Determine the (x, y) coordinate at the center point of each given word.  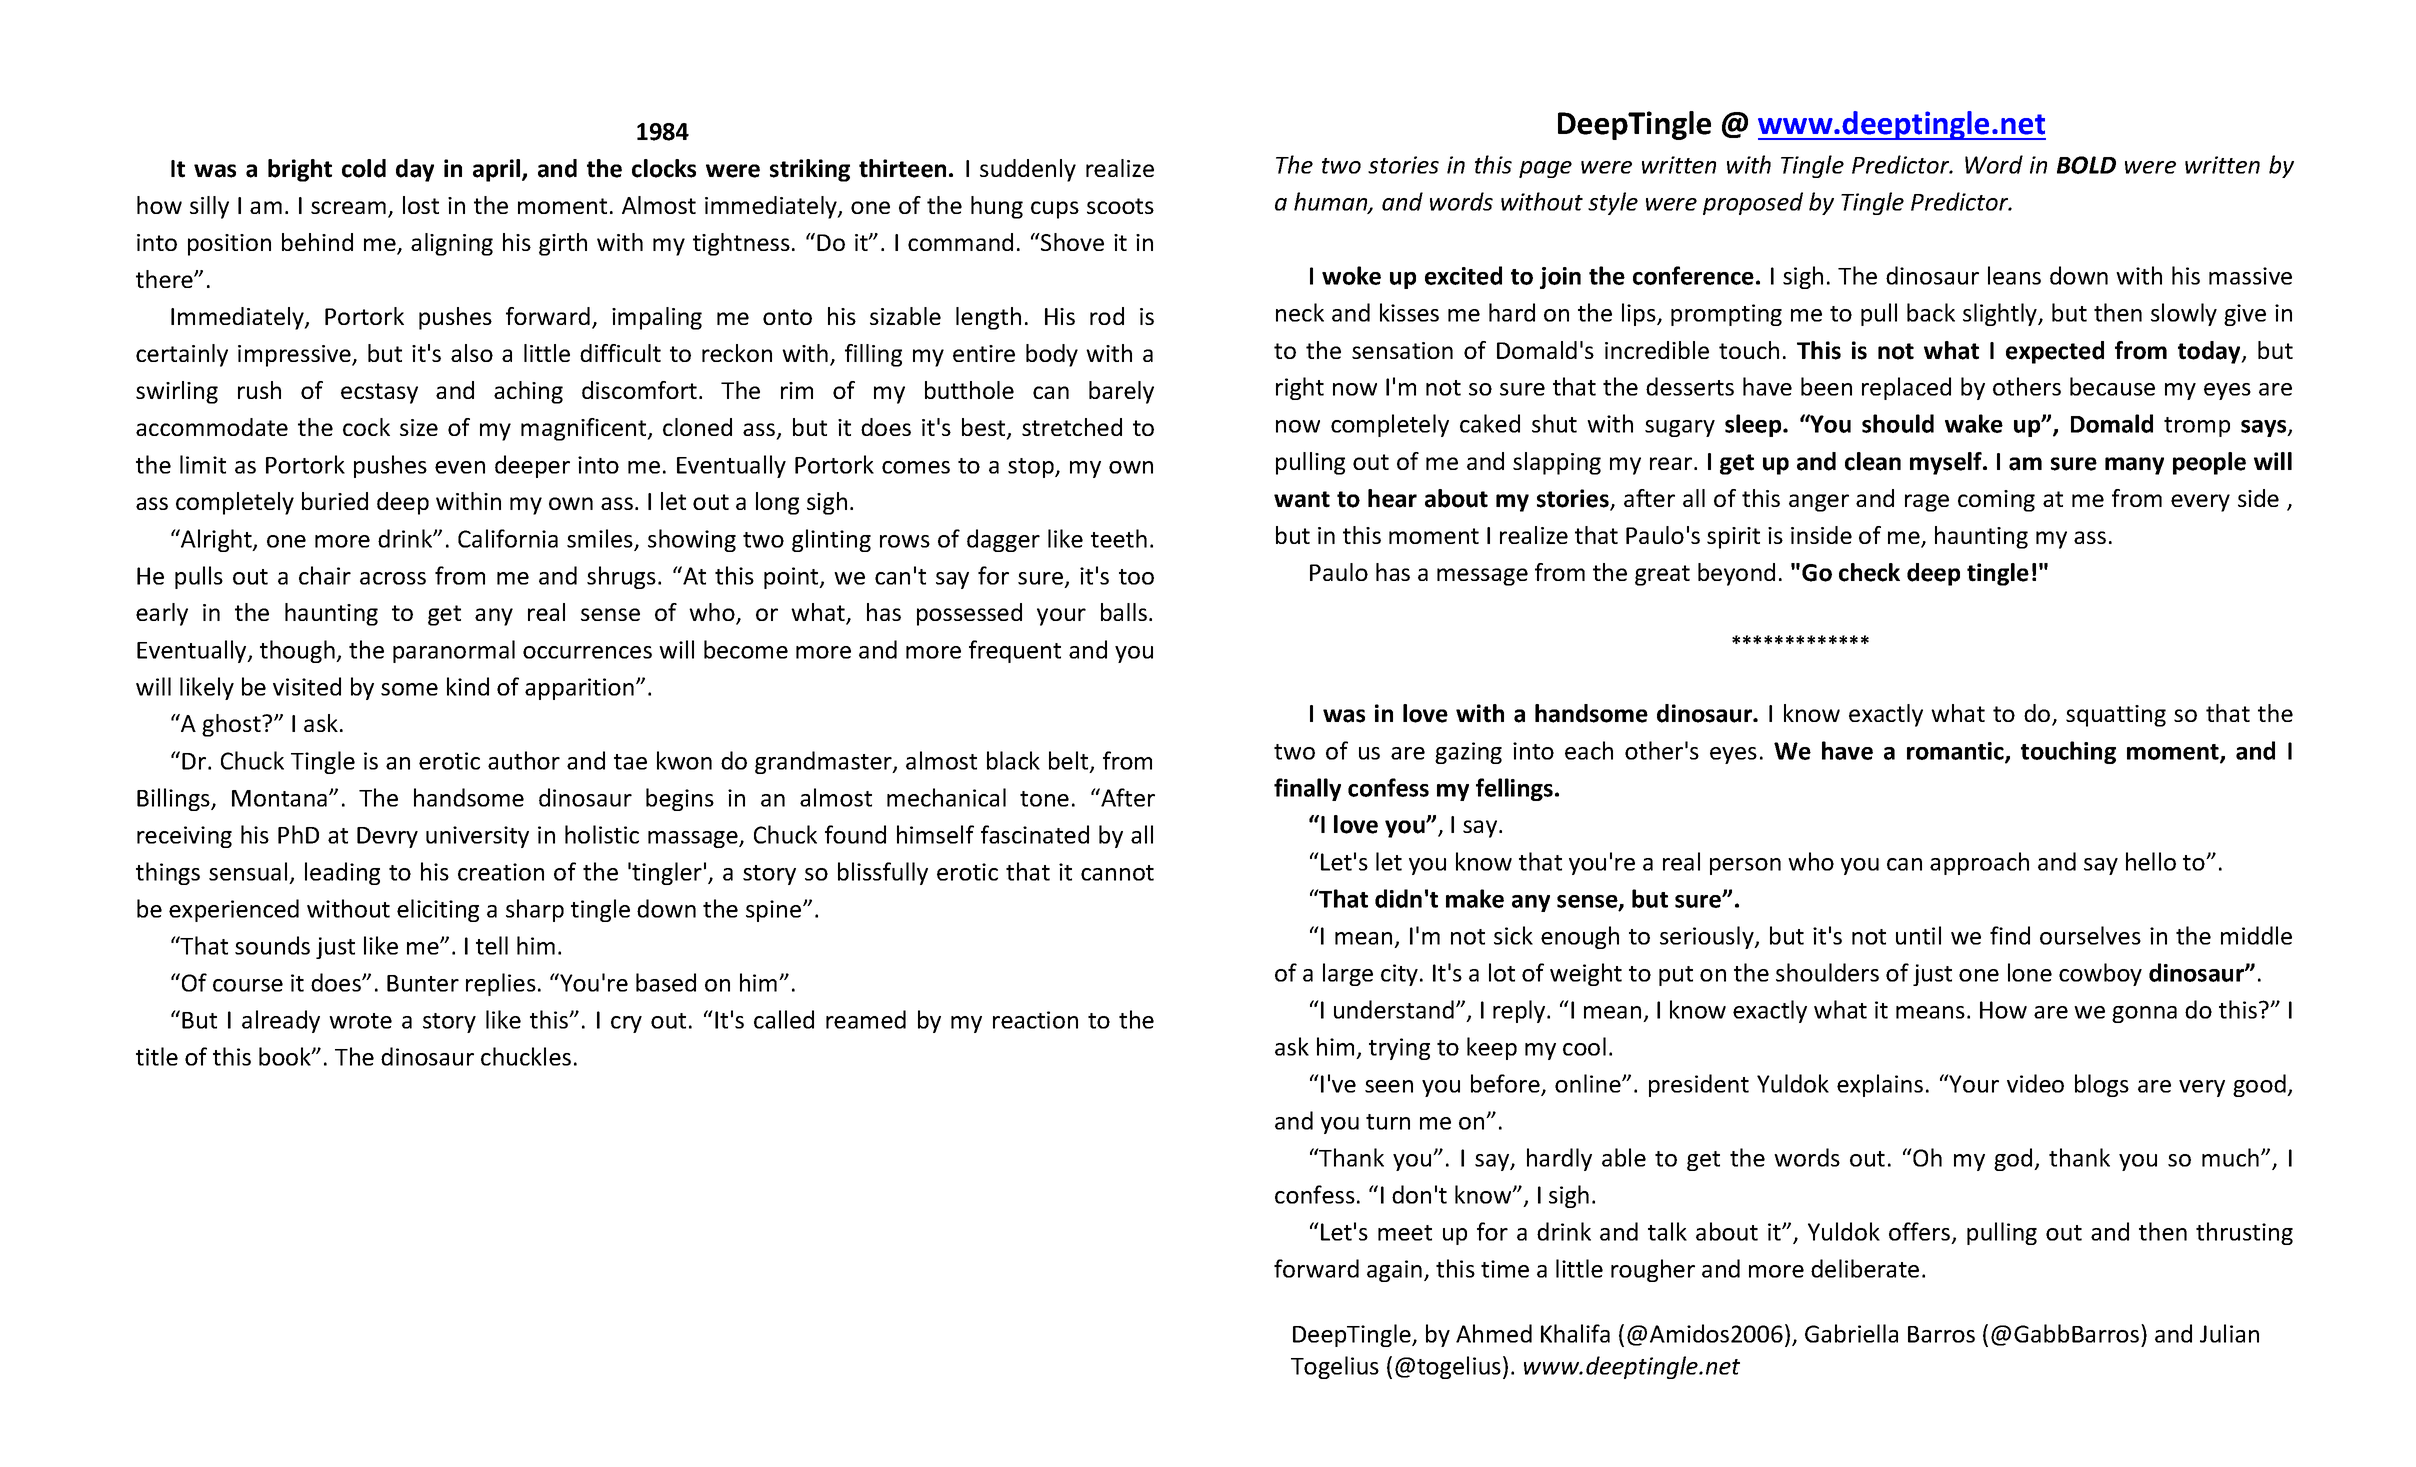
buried (335, 501)
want (1302, 499)
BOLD (2086, 165)
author (524, 760)
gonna (2144, 1014)
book (286, 1056)
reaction (1035, 1020)
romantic (1956, 752)
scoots (1120, 206)
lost (421, 205)
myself (1947, 463)
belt (1070, 761)
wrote (360, 1021)
